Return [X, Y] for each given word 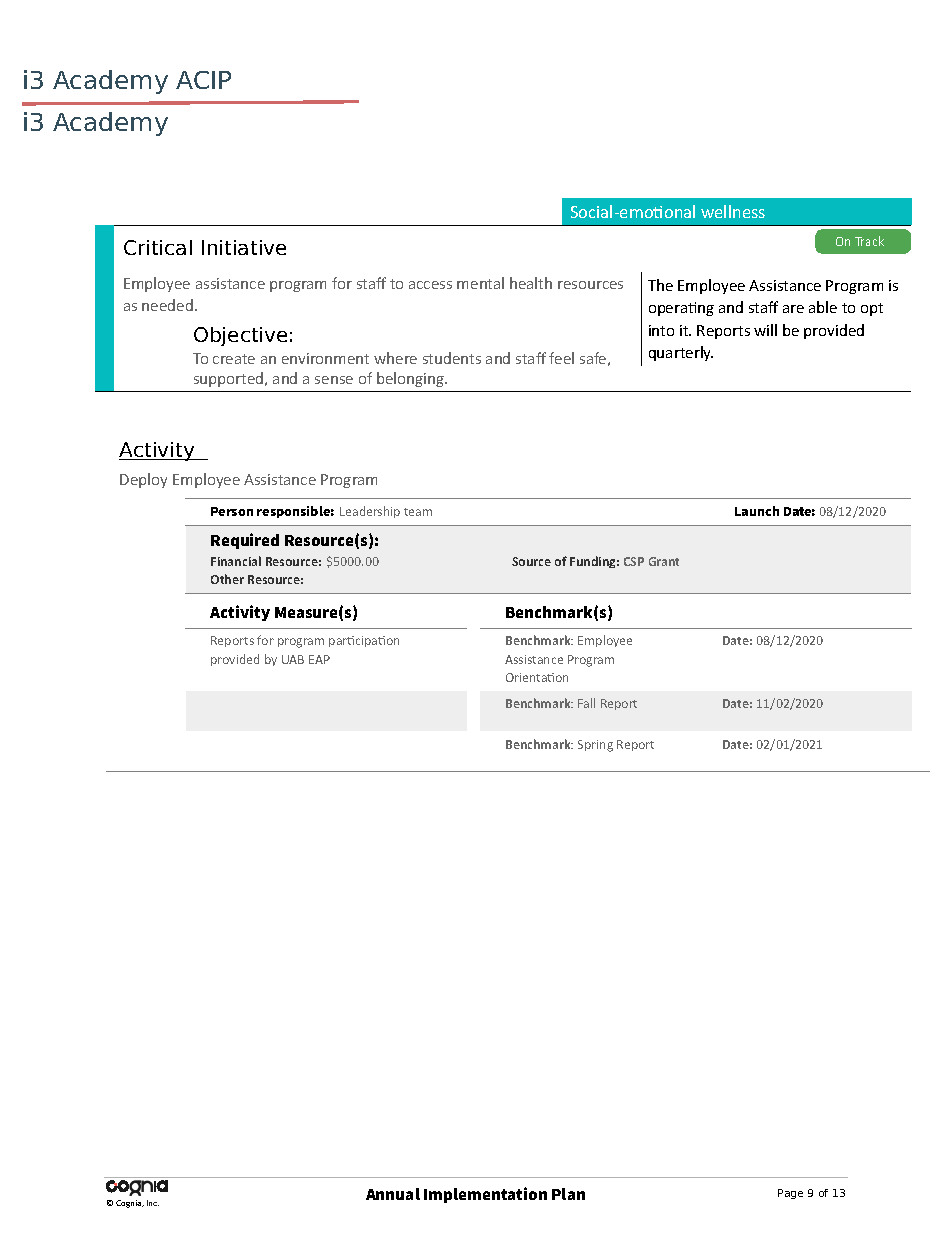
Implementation [485, 1195]
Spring [595, 746]
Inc [153, 1203]
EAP [319, 659]
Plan [568, 1194]
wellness [733, 211]
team [418, 512]
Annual [393, 1194]
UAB [293, 659]
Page [790, 1194]
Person [232, 511]
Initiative [244, 247]
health [531, 283]
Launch [757, 511]
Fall [586, 703]
